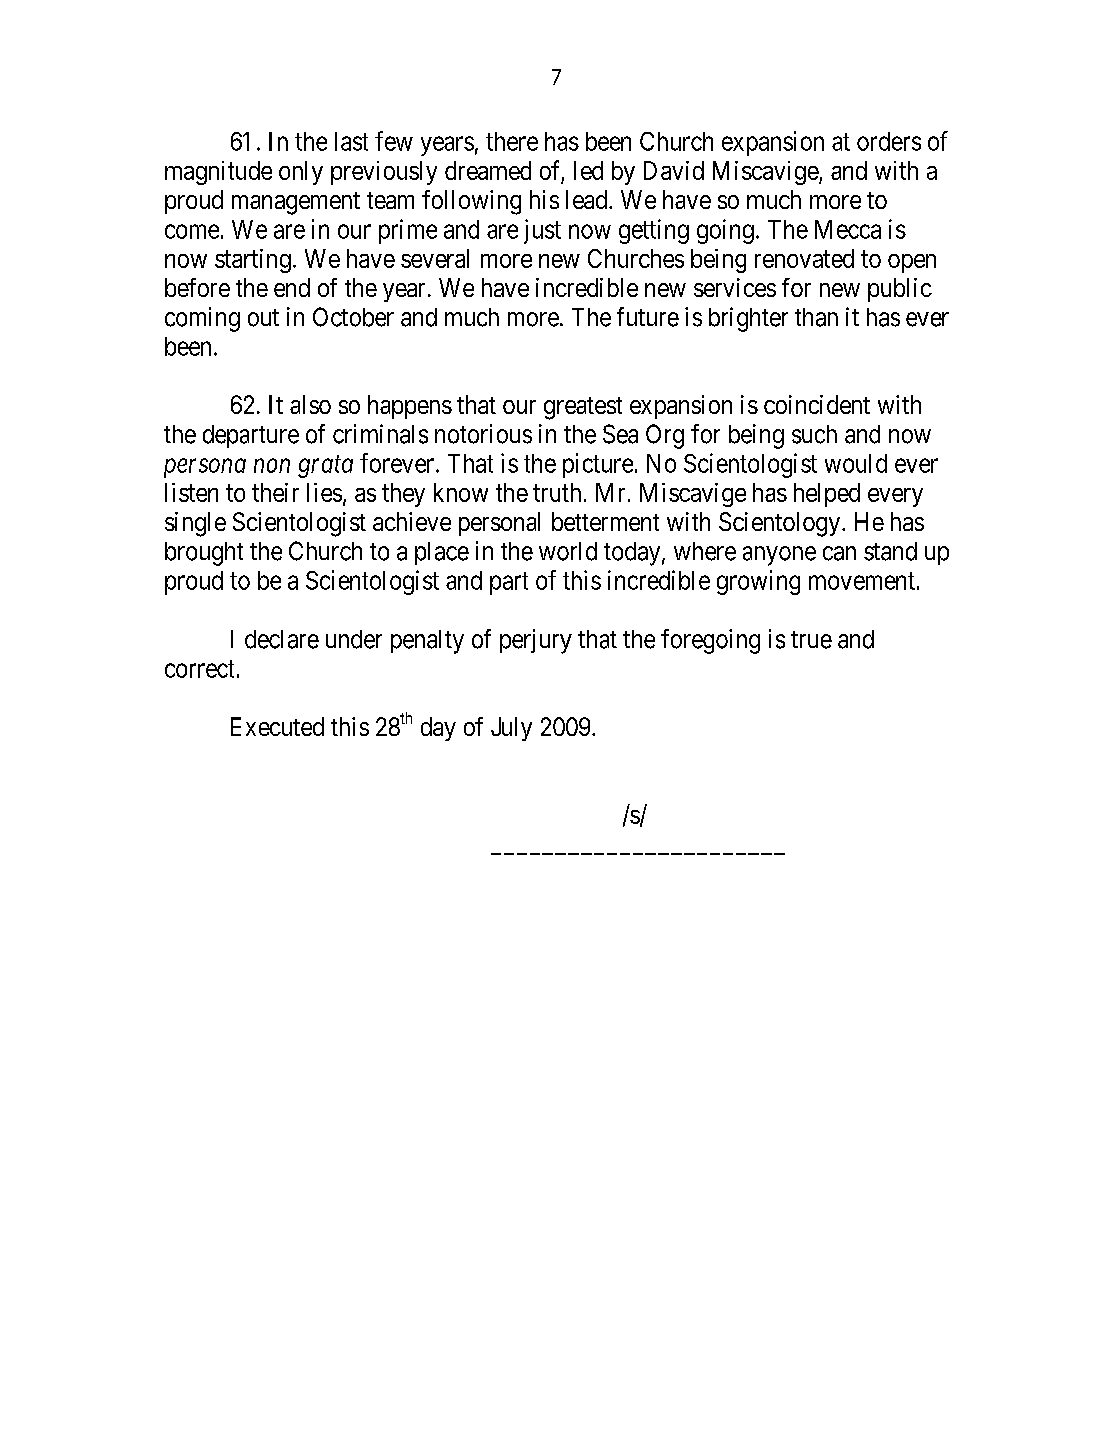 The height and width of the screenshot is (1440, 1113). What do you see at coordinates (588, 170) in the screenshot?
I see `led` at bounding box center [588, 170].
